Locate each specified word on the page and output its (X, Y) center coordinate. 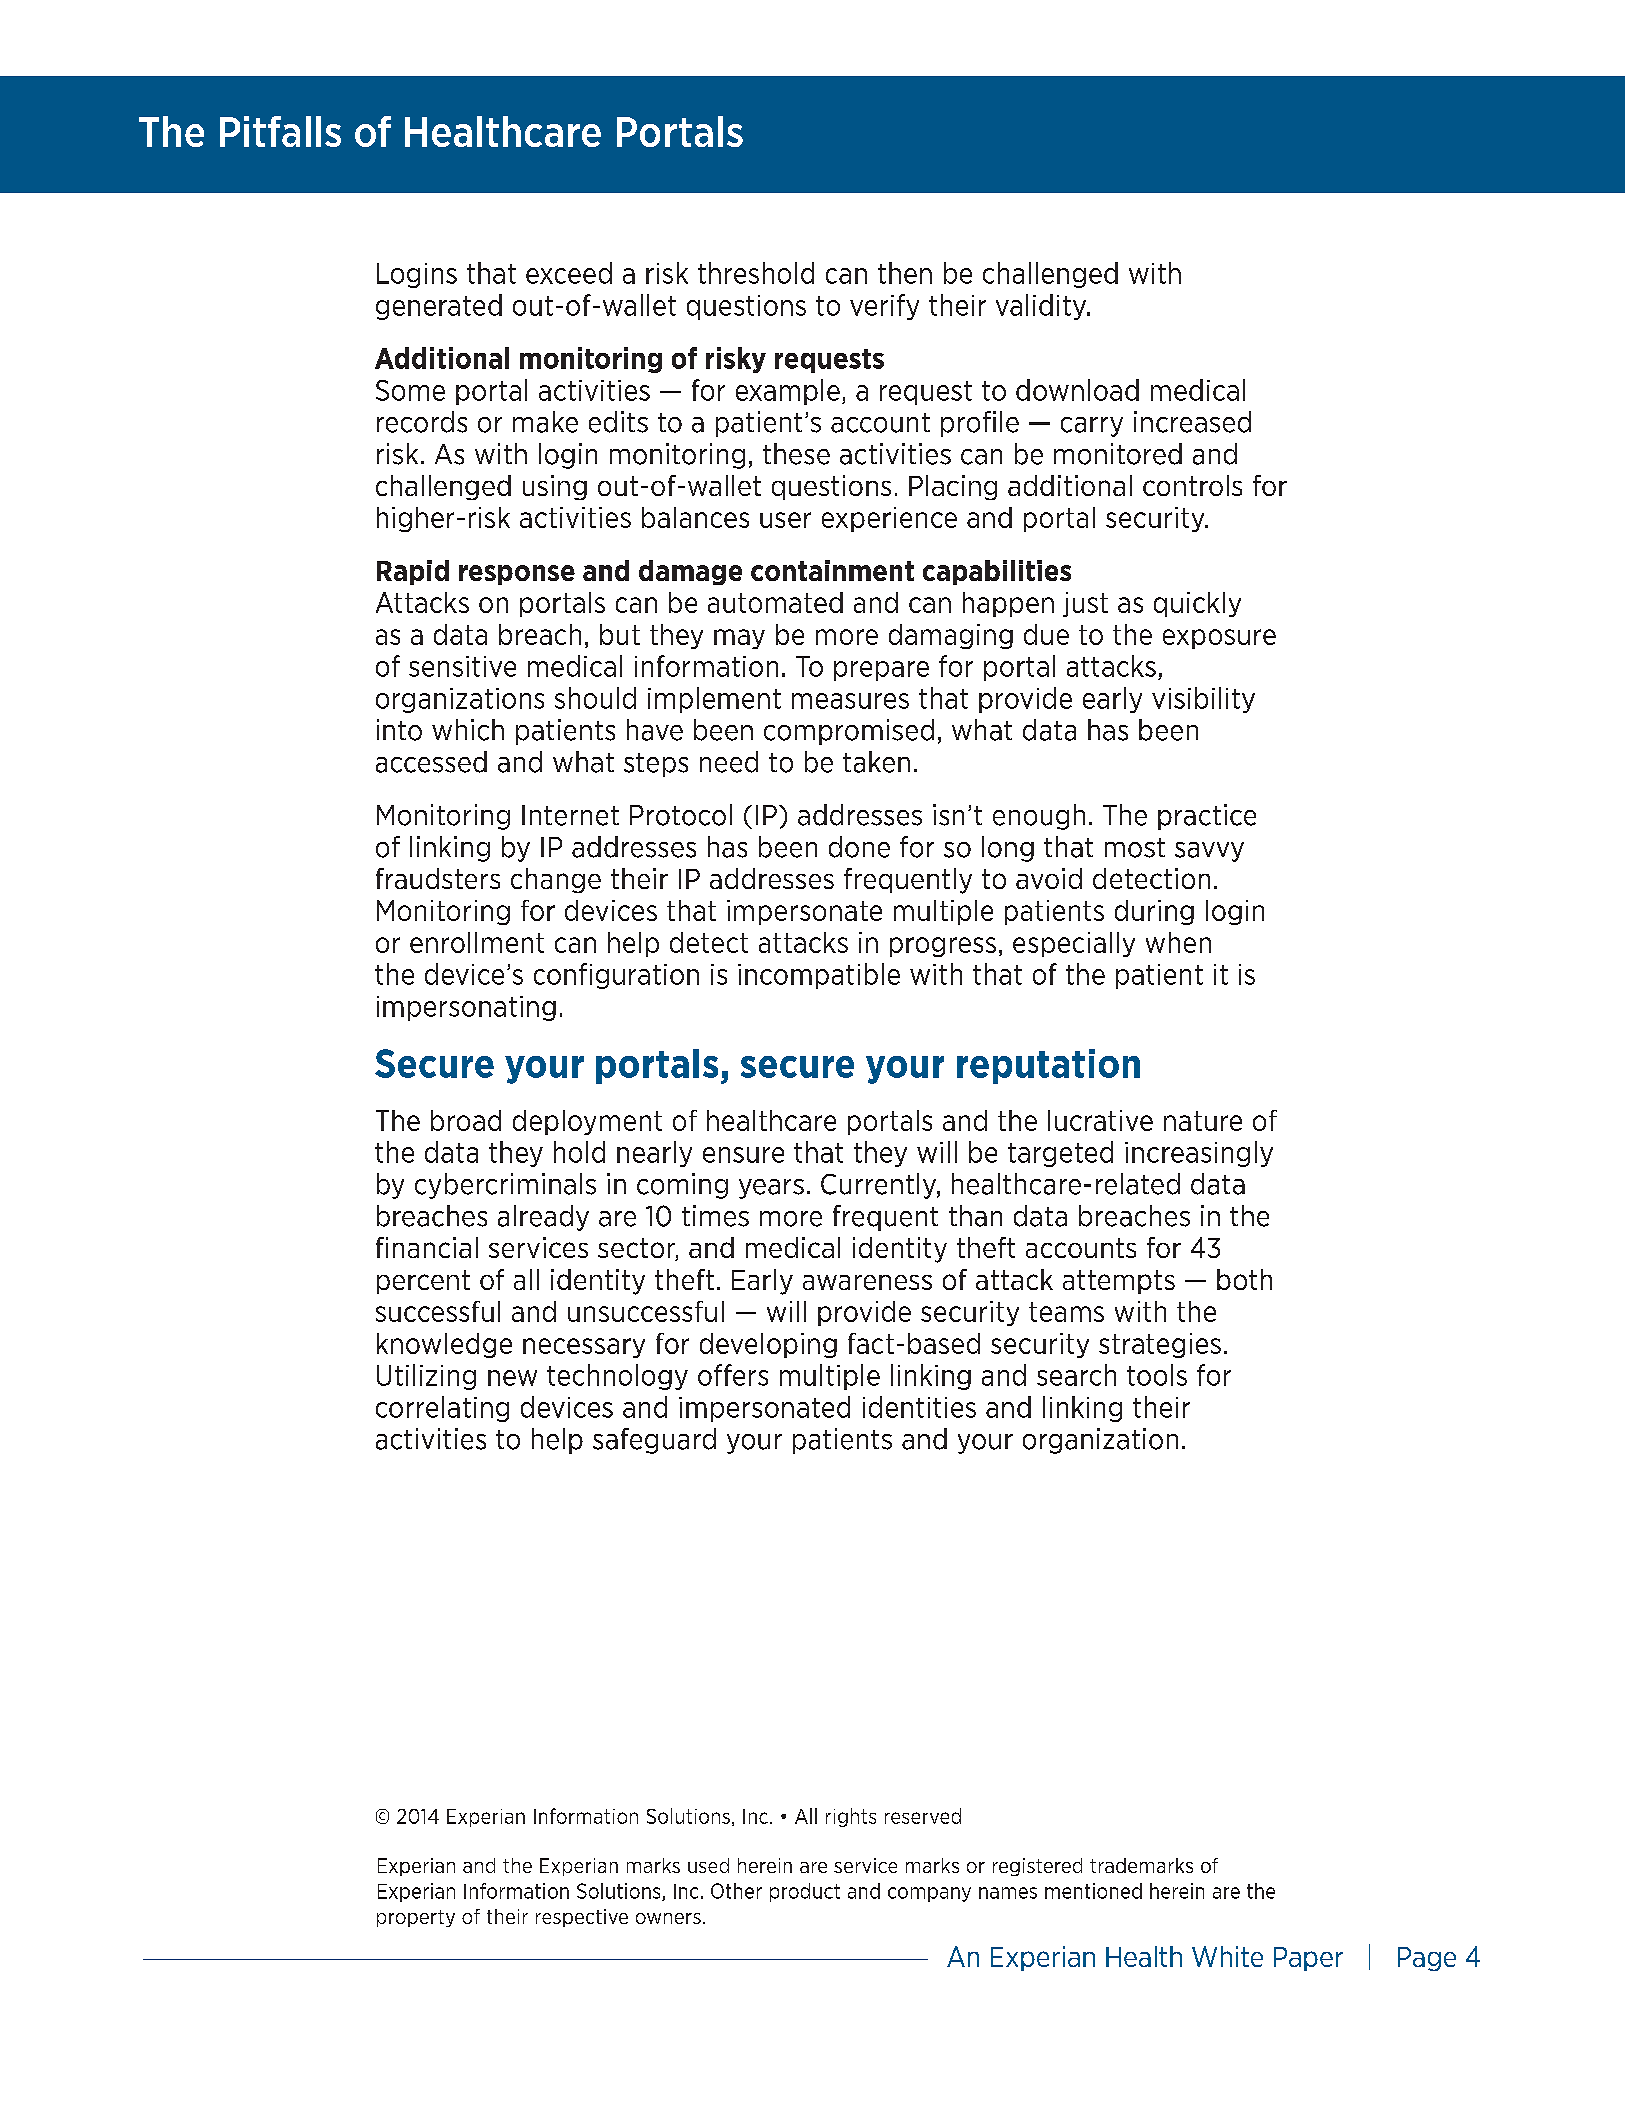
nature (1203, 1121)
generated (439, 307)
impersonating (466, 1008)
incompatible (819, 976)
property (416, 1918)
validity (1042, 307)
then (905, 273)
